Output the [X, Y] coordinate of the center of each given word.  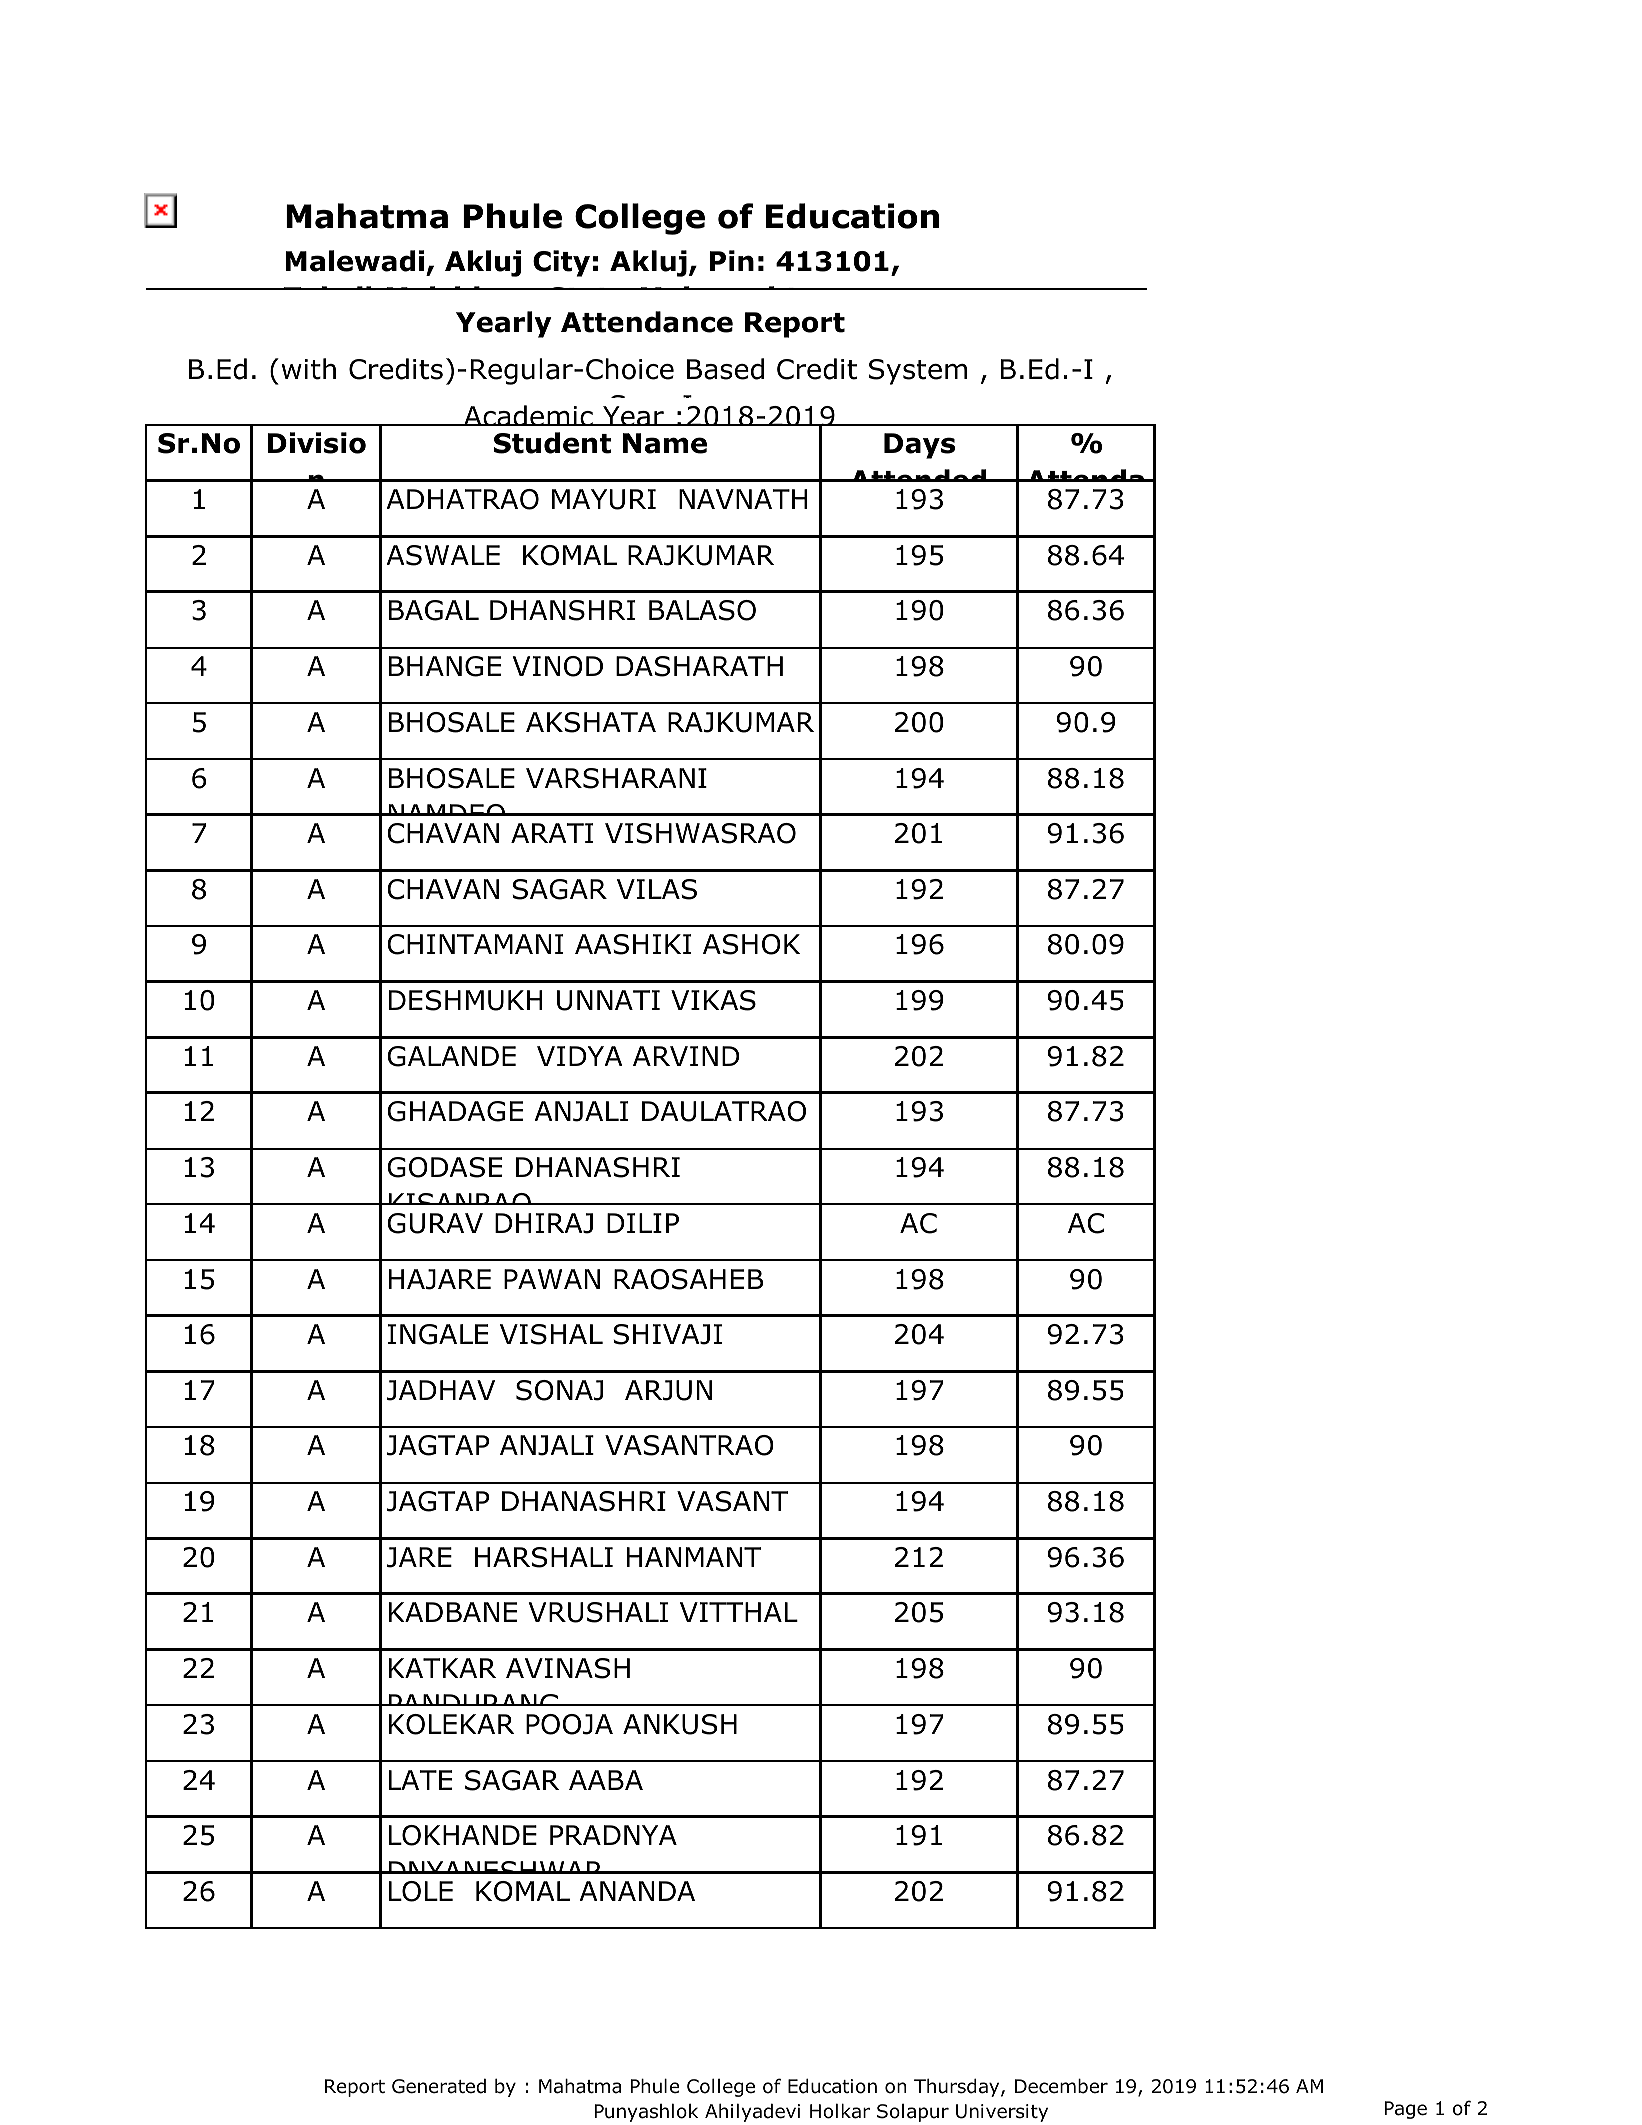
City [561, 263]
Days [919, 446]
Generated [439, 2086]
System [918, 372]
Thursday [958, 2088]
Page [1406, 2110]
